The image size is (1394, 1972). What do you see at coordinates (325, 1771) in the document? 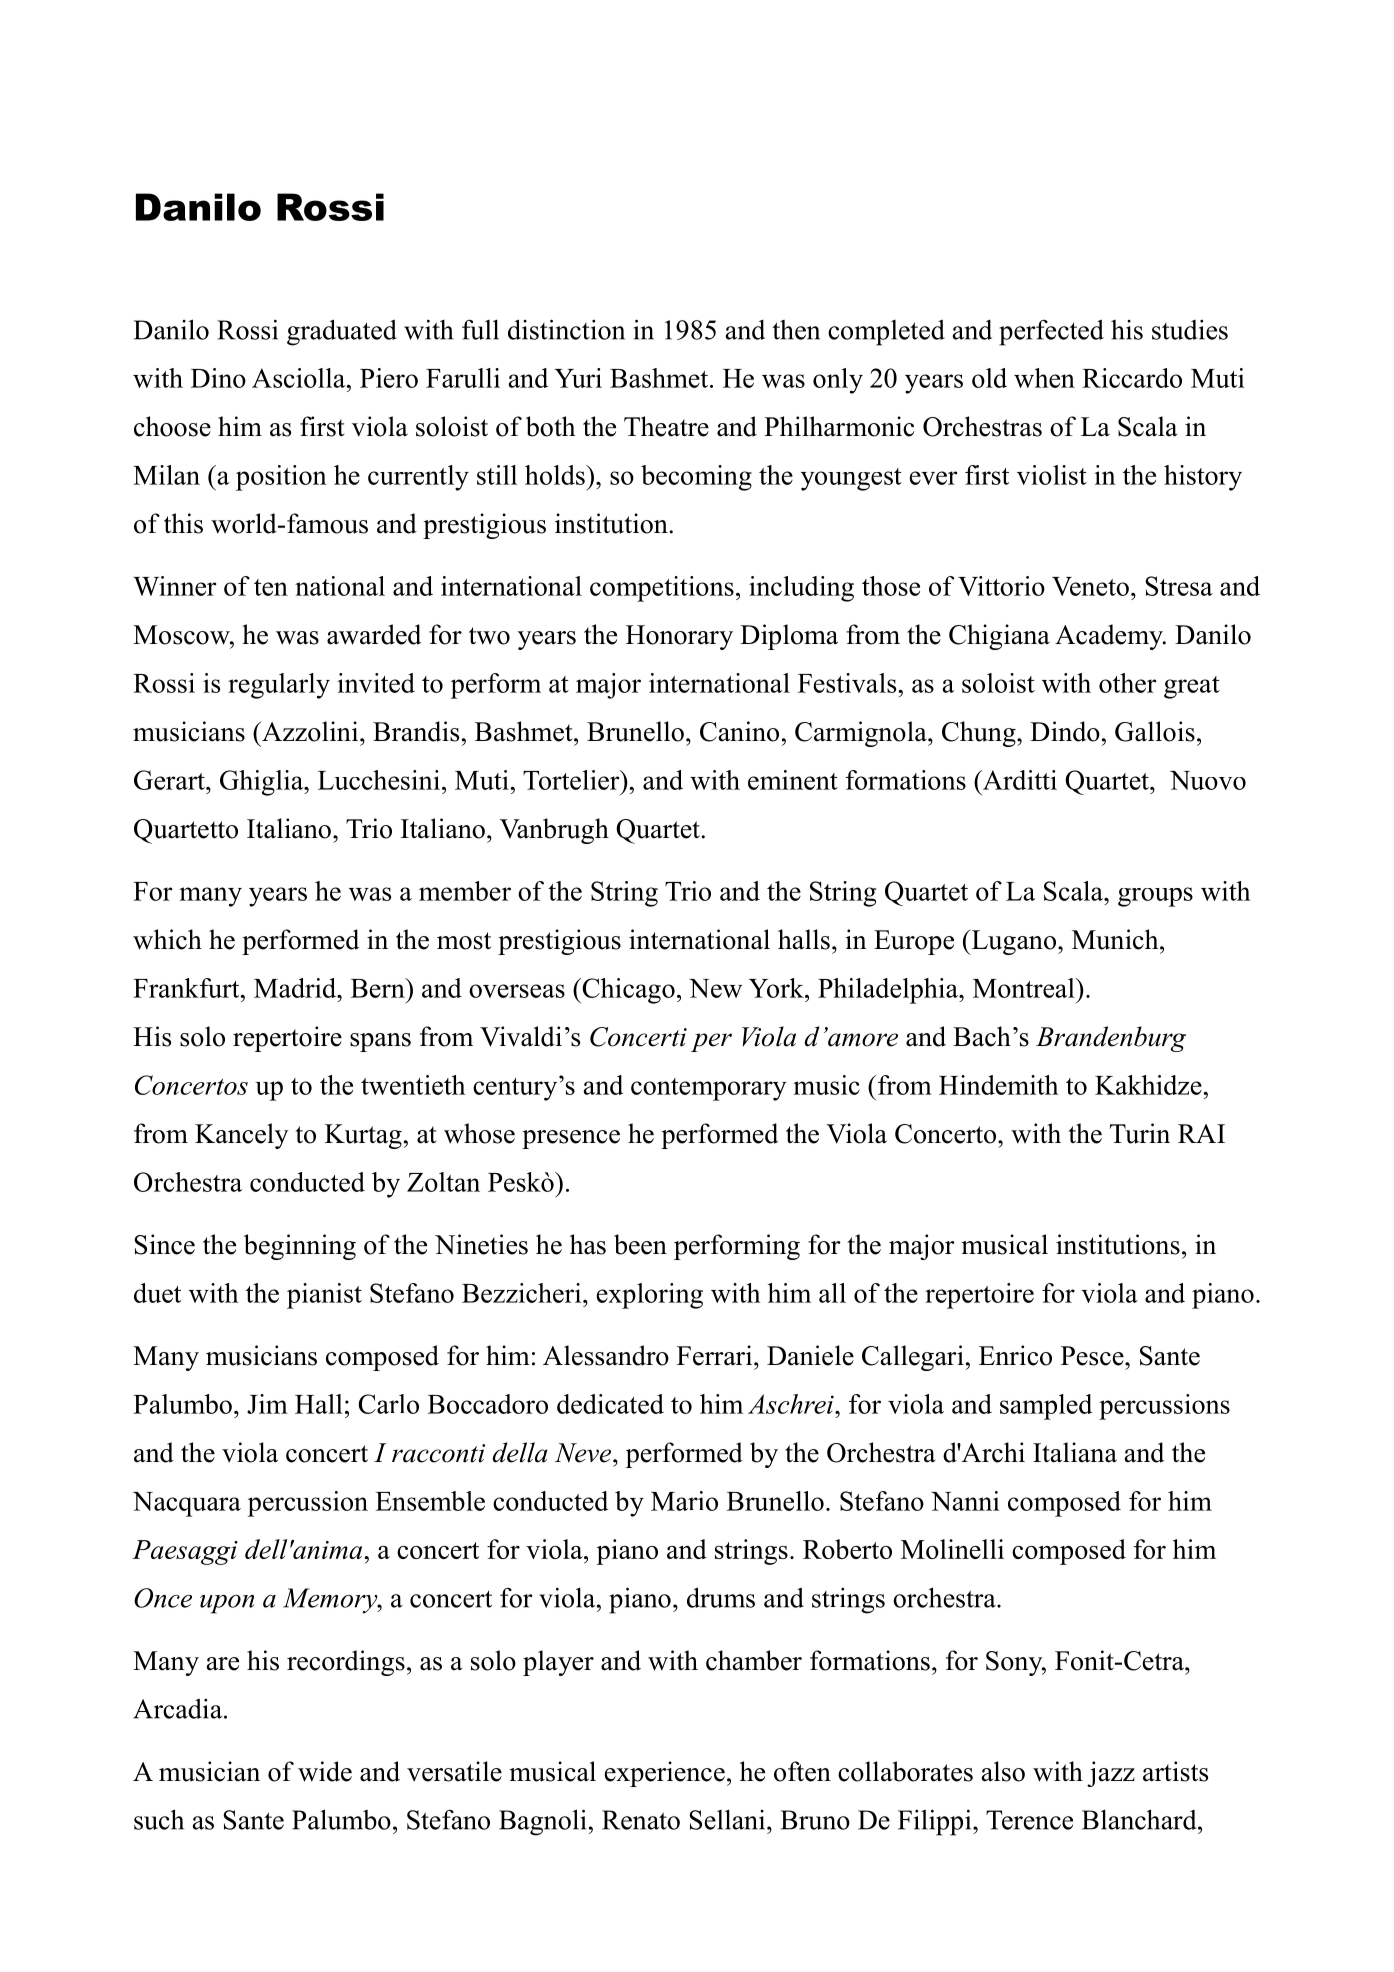
I see `wide` at bounding box center [325, 1771].
